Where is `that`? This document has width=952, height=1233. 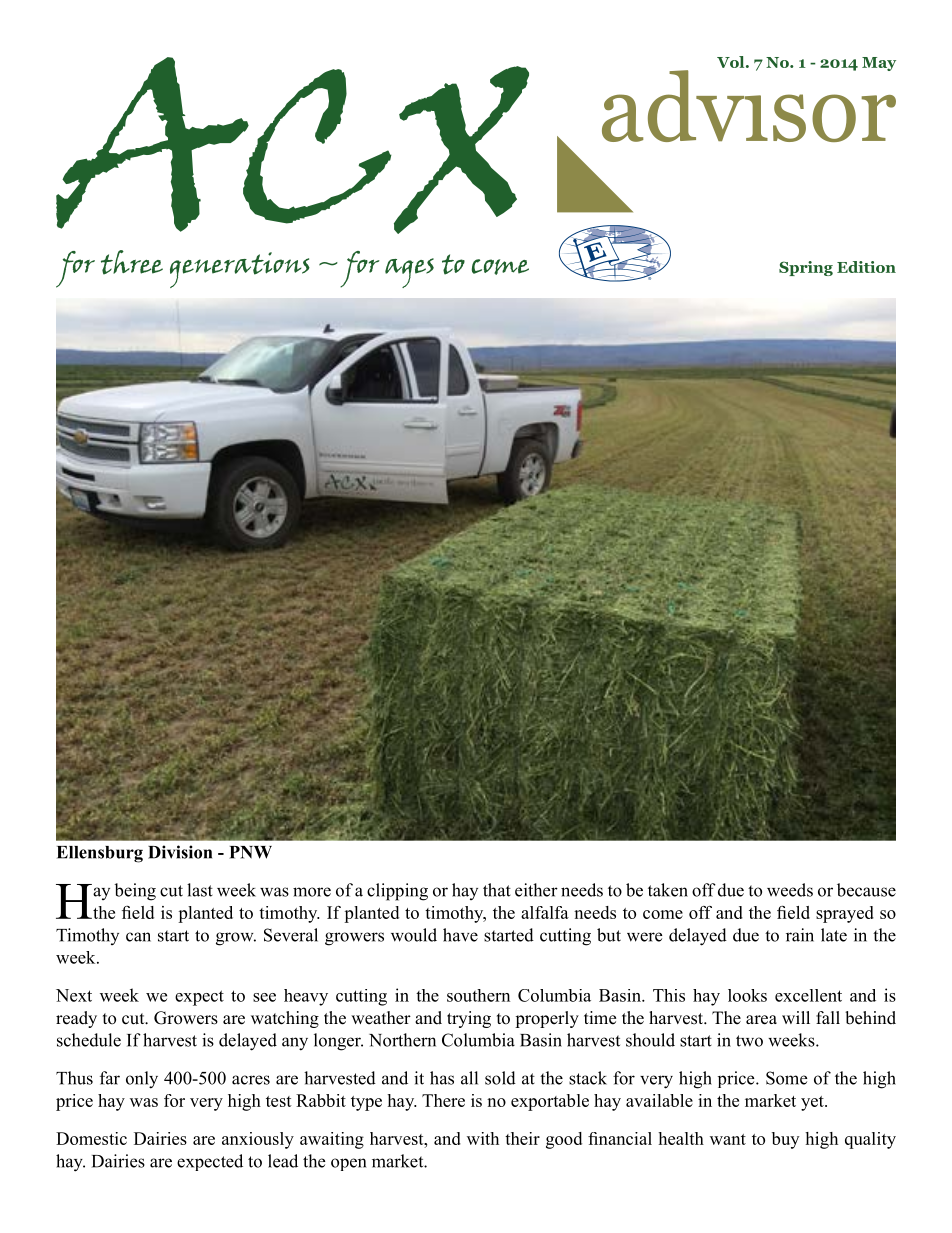 that is located at coordinates (497, 890).
